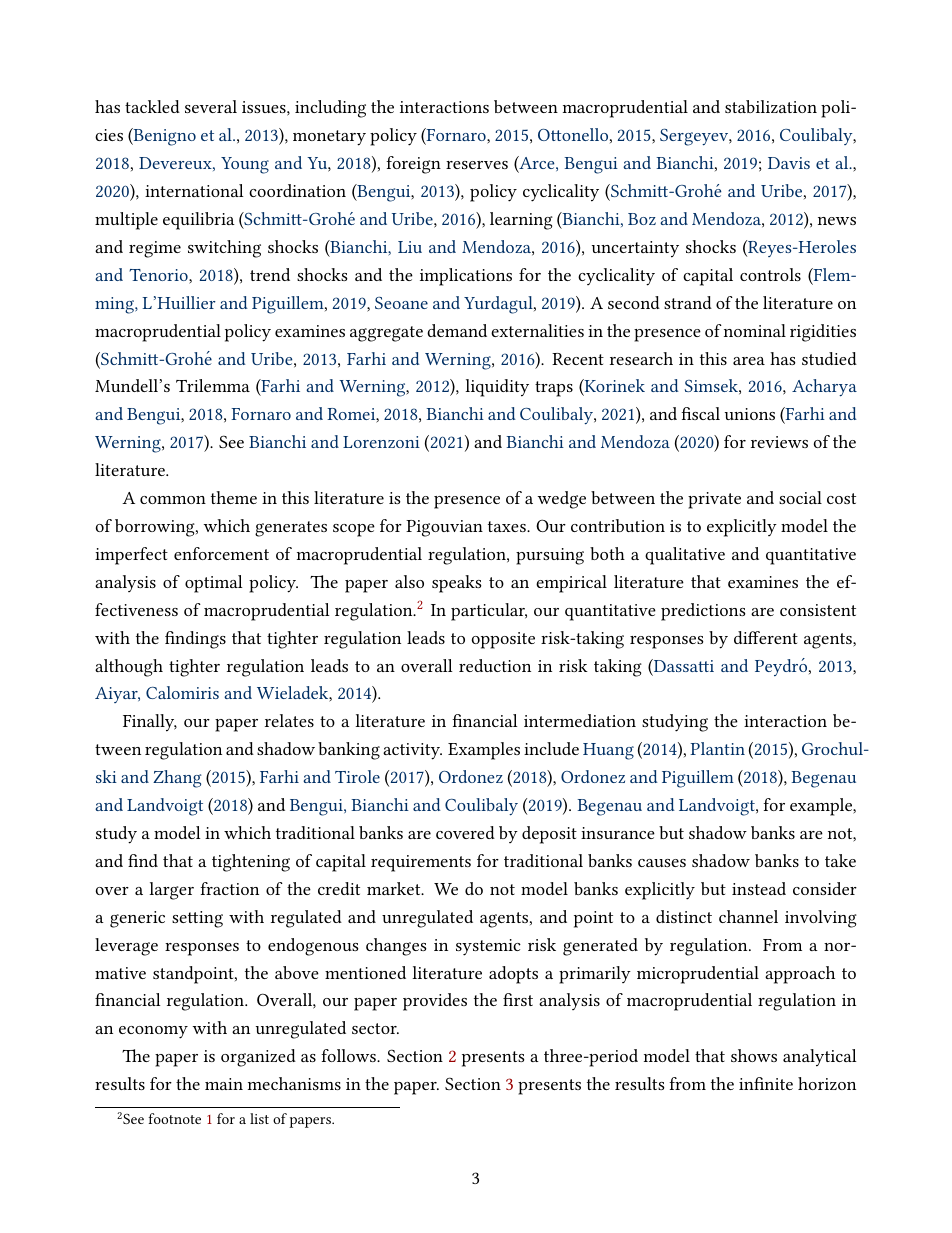 This screenshot has height=1233, width=952. I want to click on reserves, so click(477, 165).
